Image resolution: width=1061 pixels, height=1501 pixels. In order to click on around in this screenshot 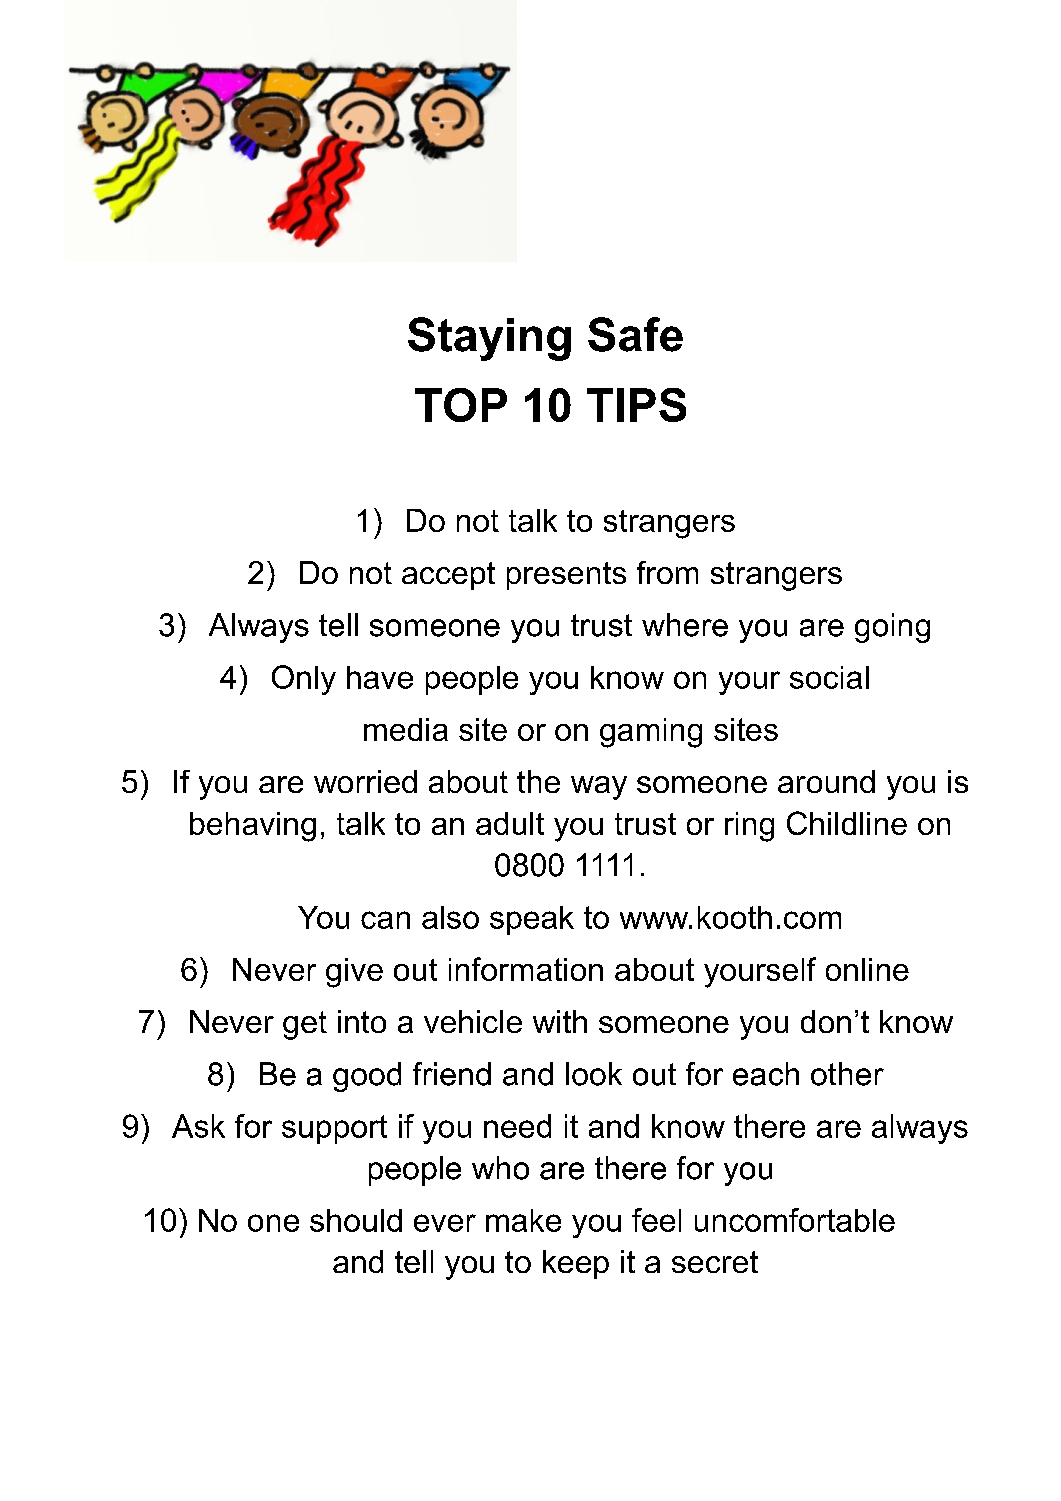, I will do `click(826, 781)`.
